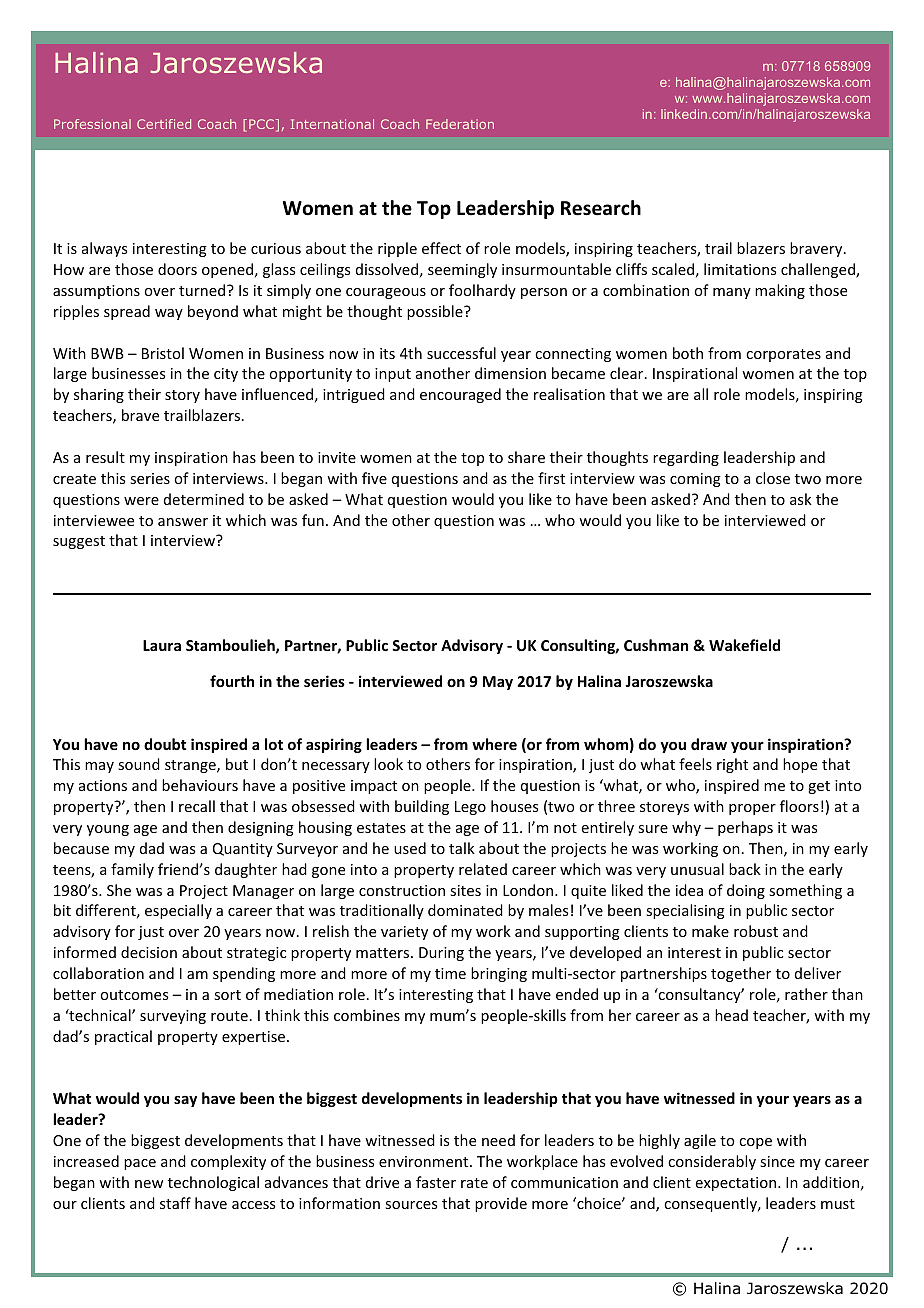  I want to click on where, so click(494, 744).
